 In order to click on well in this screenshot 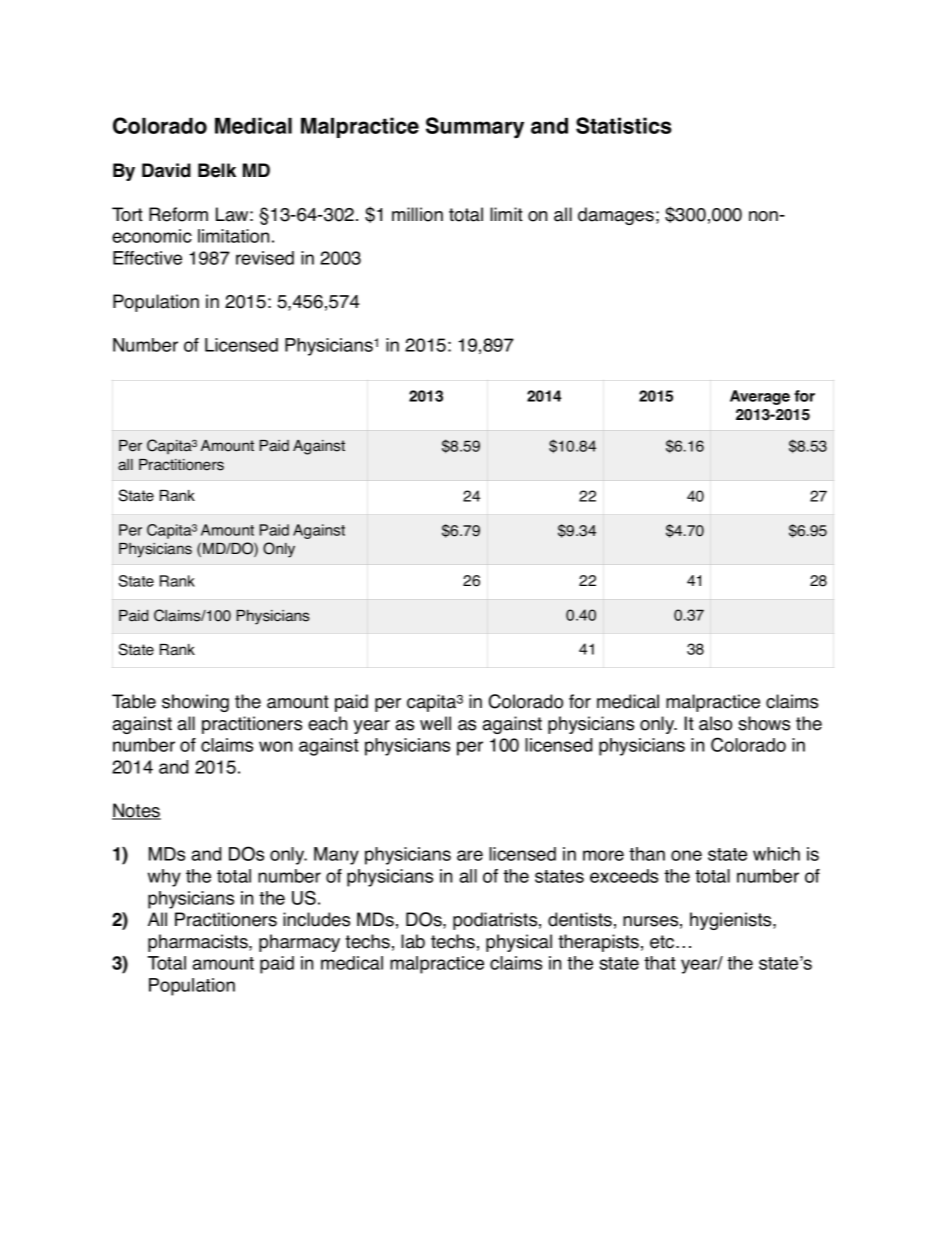, I will do `click(435, 723)`.
